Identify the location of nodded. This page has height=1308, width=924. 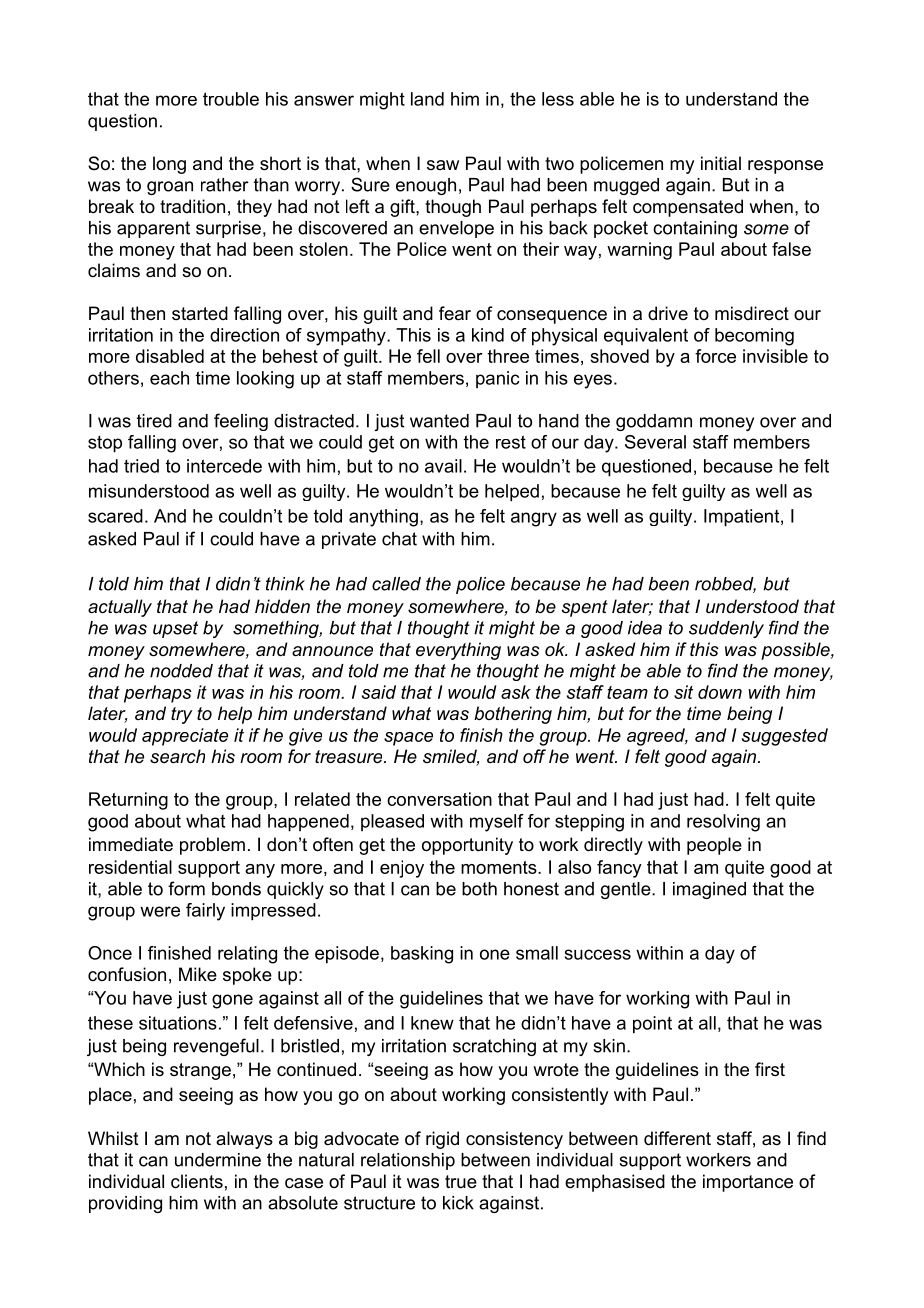
(181, 671).
